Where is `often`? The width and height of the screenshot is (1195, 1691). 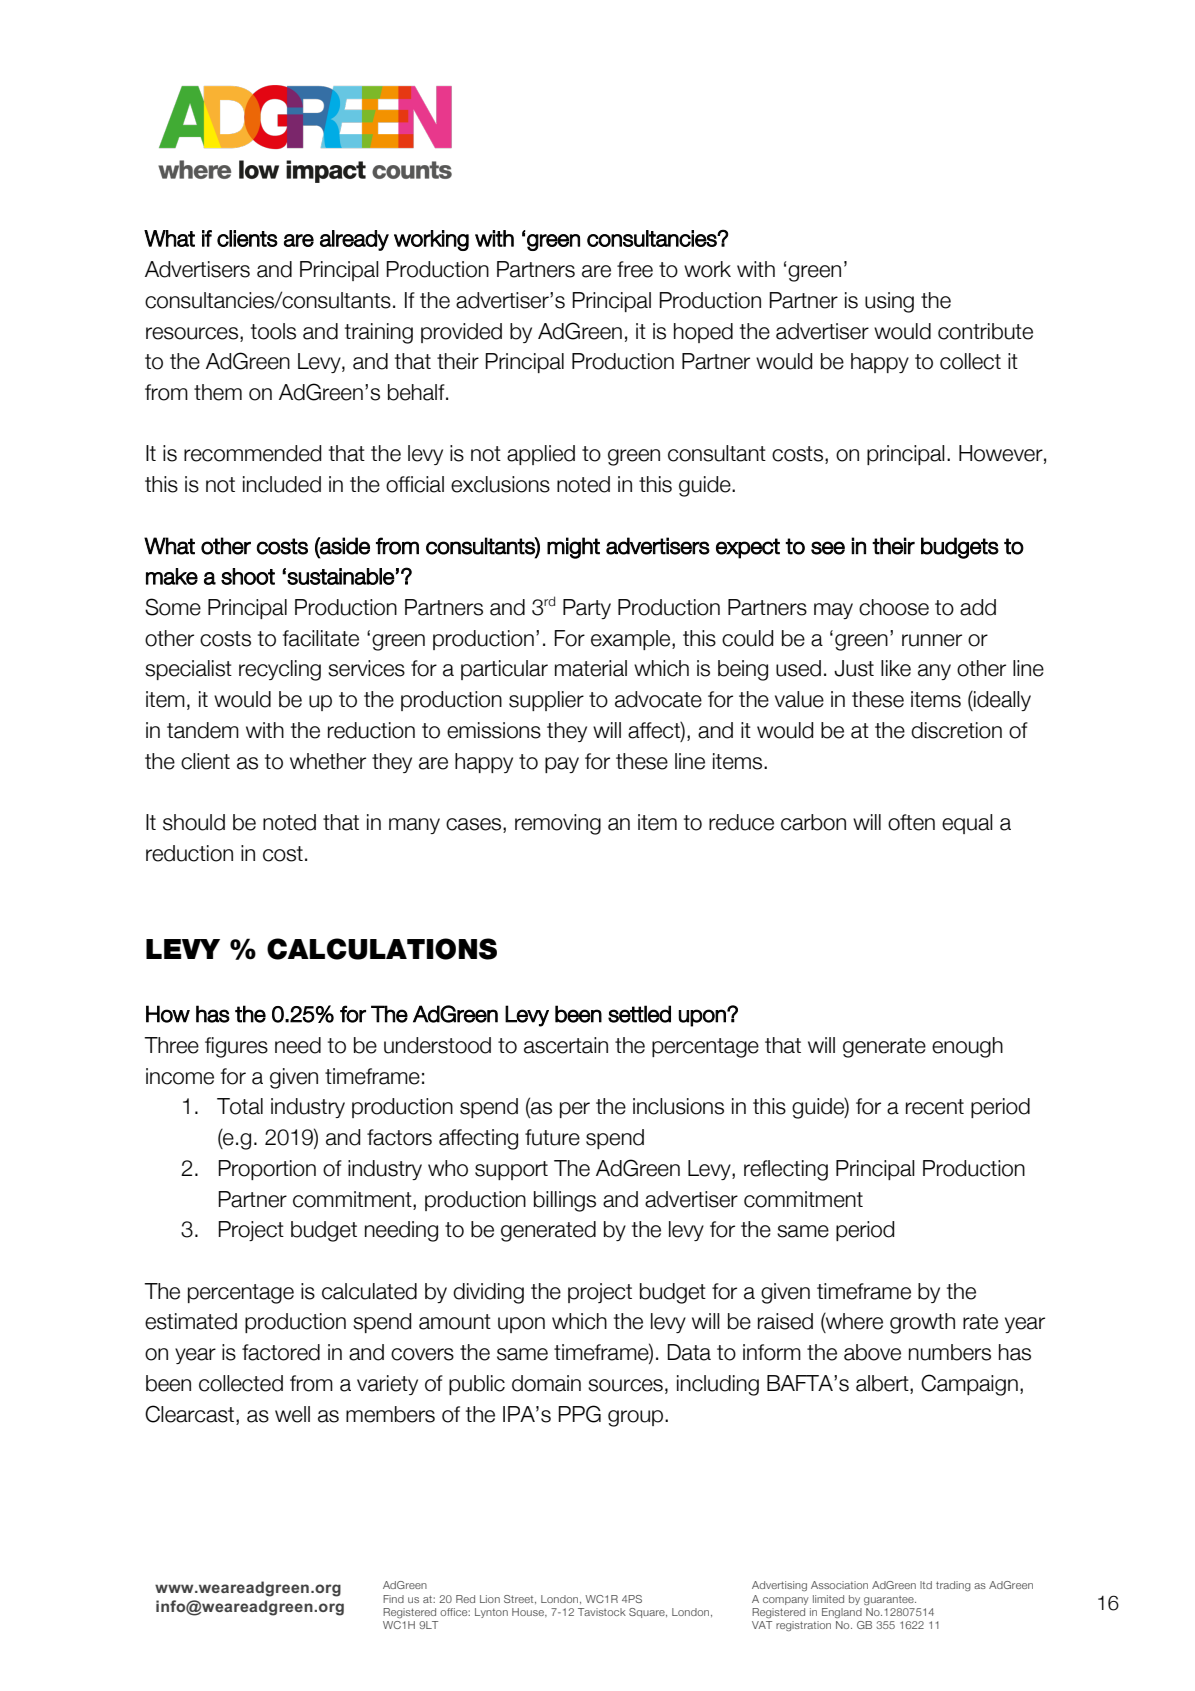
often is located at coordinates (911, 822).
